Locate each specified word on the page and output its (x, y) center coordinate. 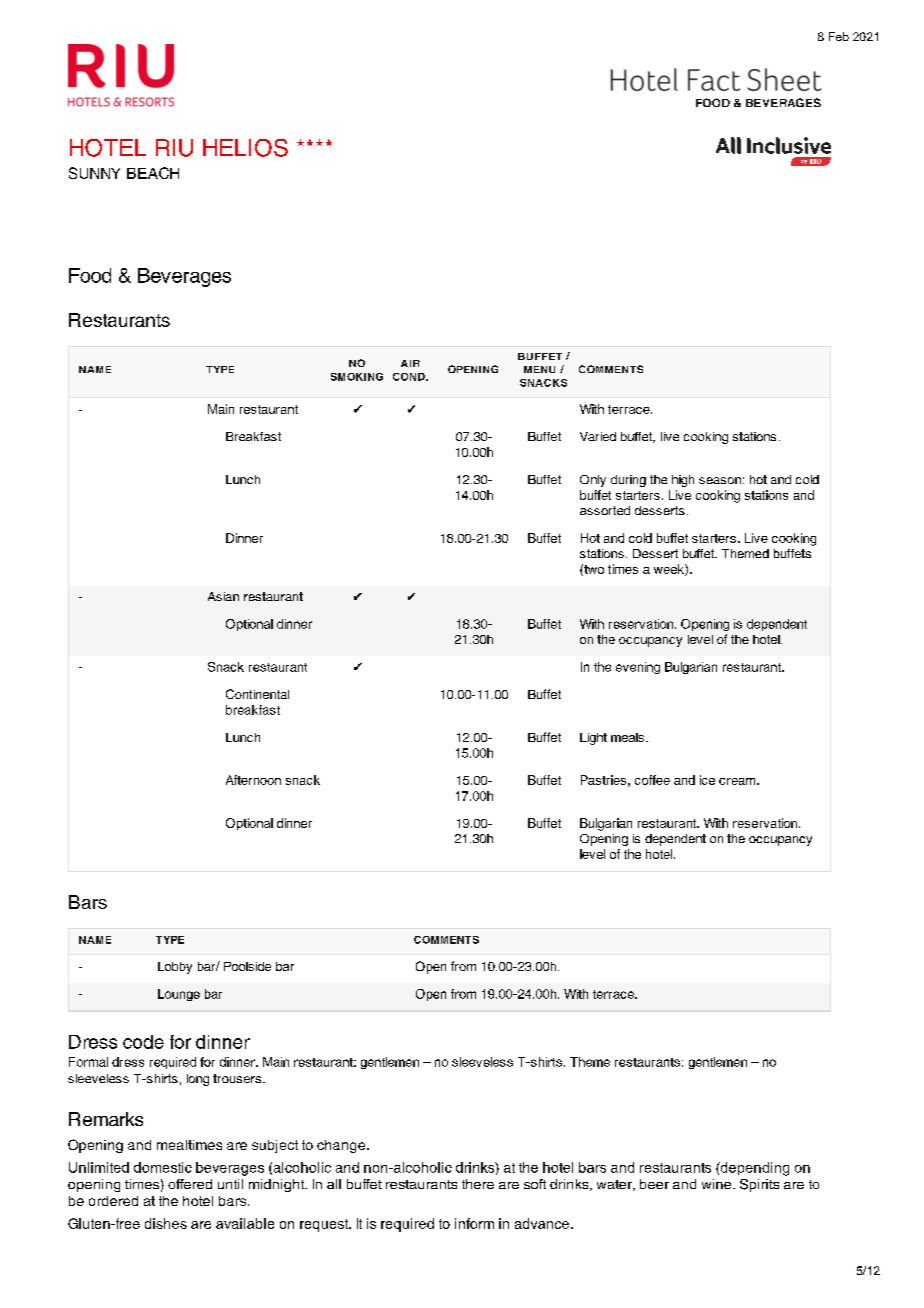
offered (190, 1184)
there (478, 1184)
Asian (223, 596)
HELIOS (245, 148)
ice (707, 780)
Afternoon (253, 780)
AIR (410, 363)
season (720, 480)
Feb (839, 36)
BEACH (153, 173)
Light (593, 739)
